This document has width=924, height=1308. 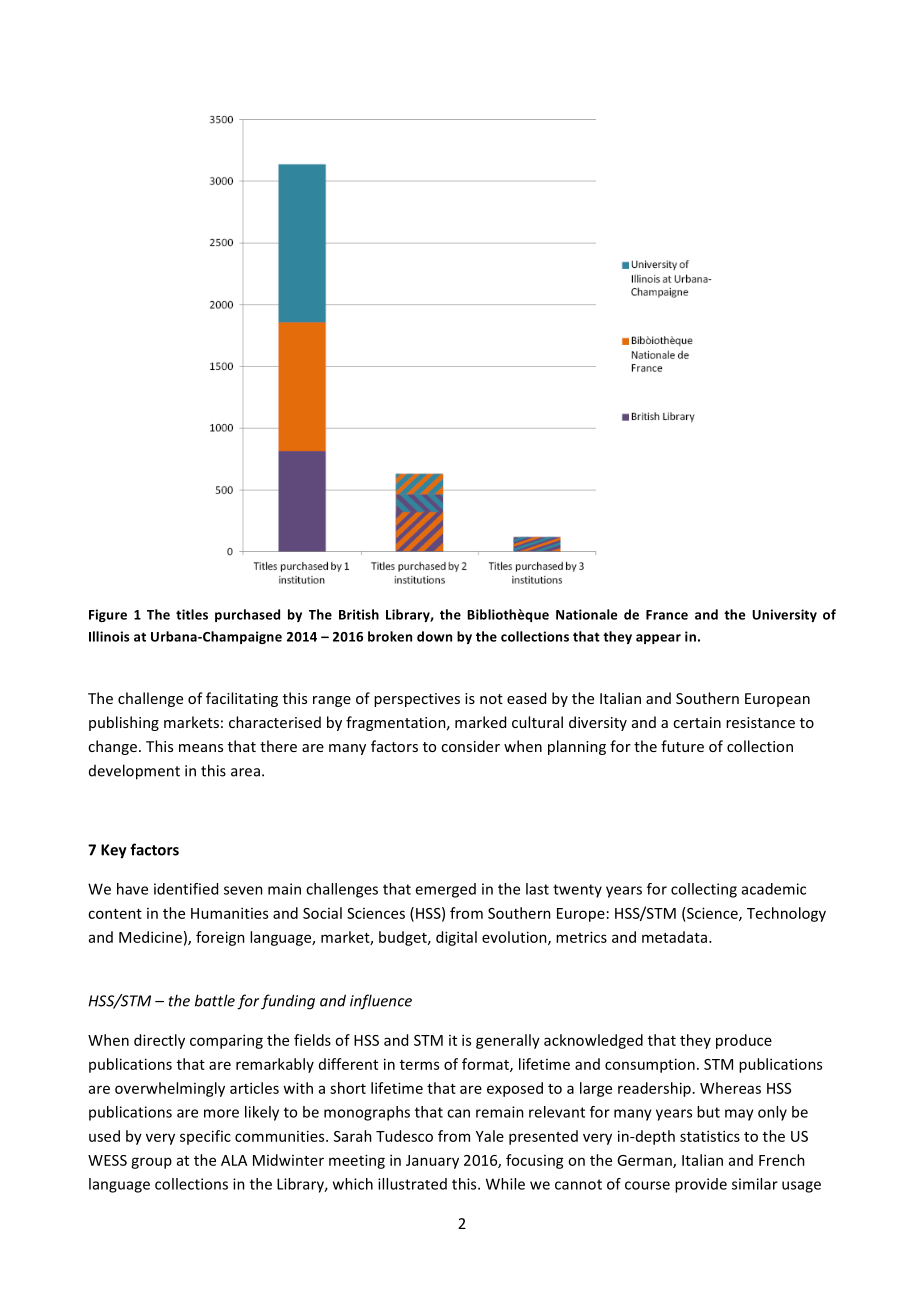 What do you see at coordinates (704, 890) in the document?
I see `collecting` at bounding box center [704, 890].
